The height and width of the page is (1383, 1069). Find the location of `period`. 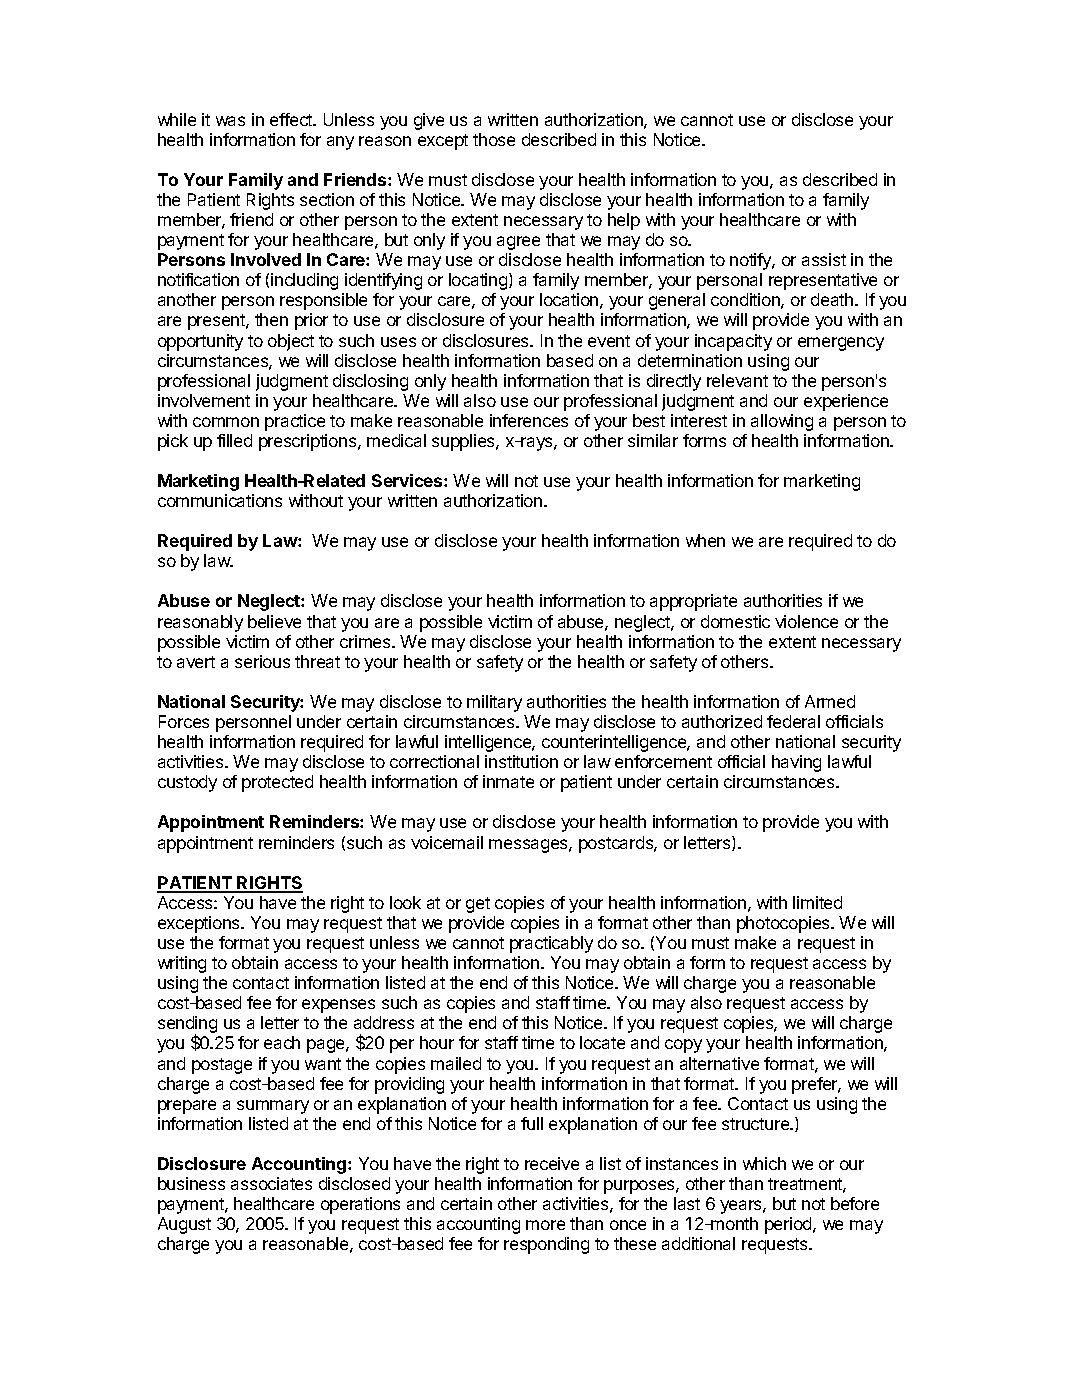

period is located at coordinates (789, 1225).
